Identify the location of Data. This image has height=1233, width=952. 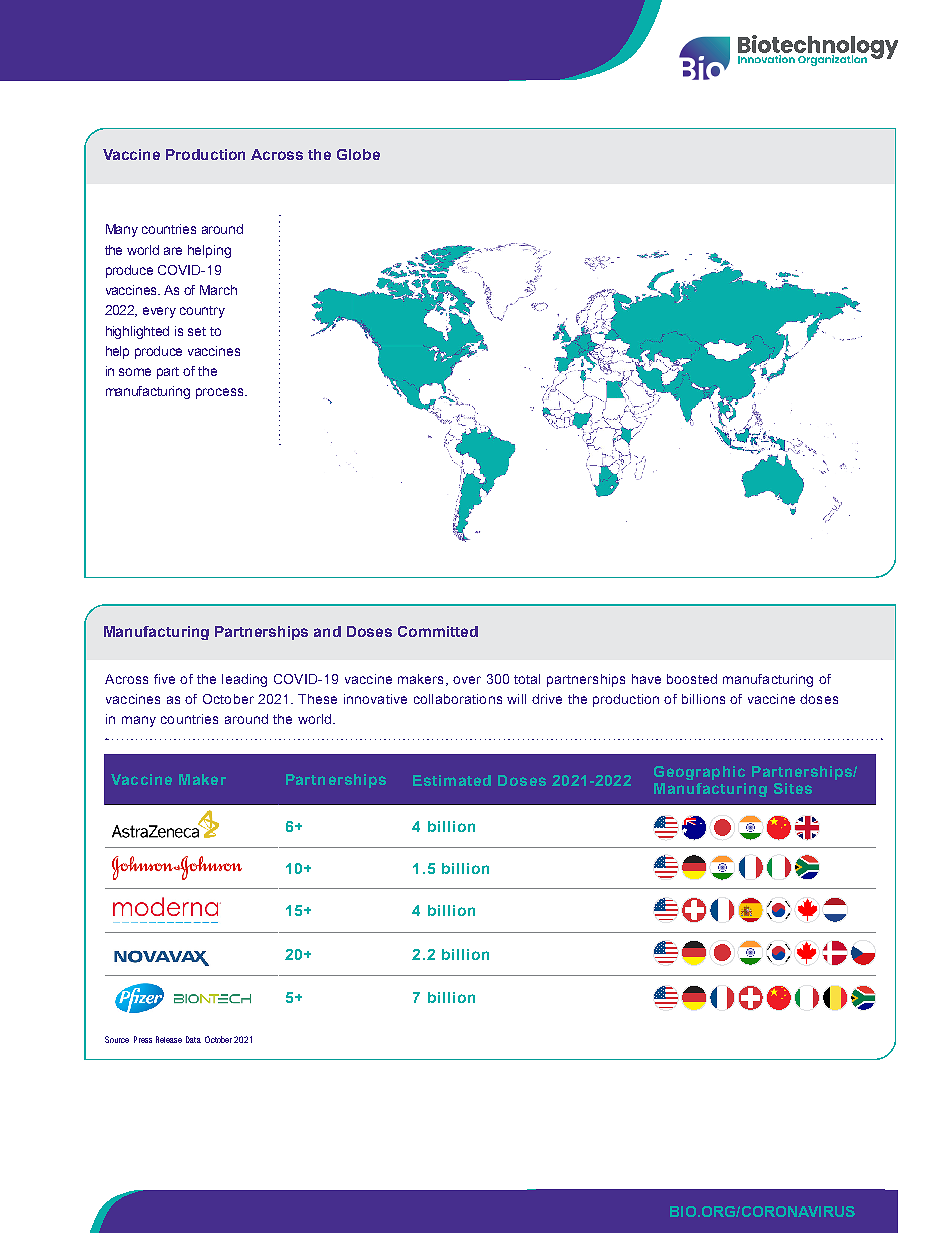
(193, 1039).
